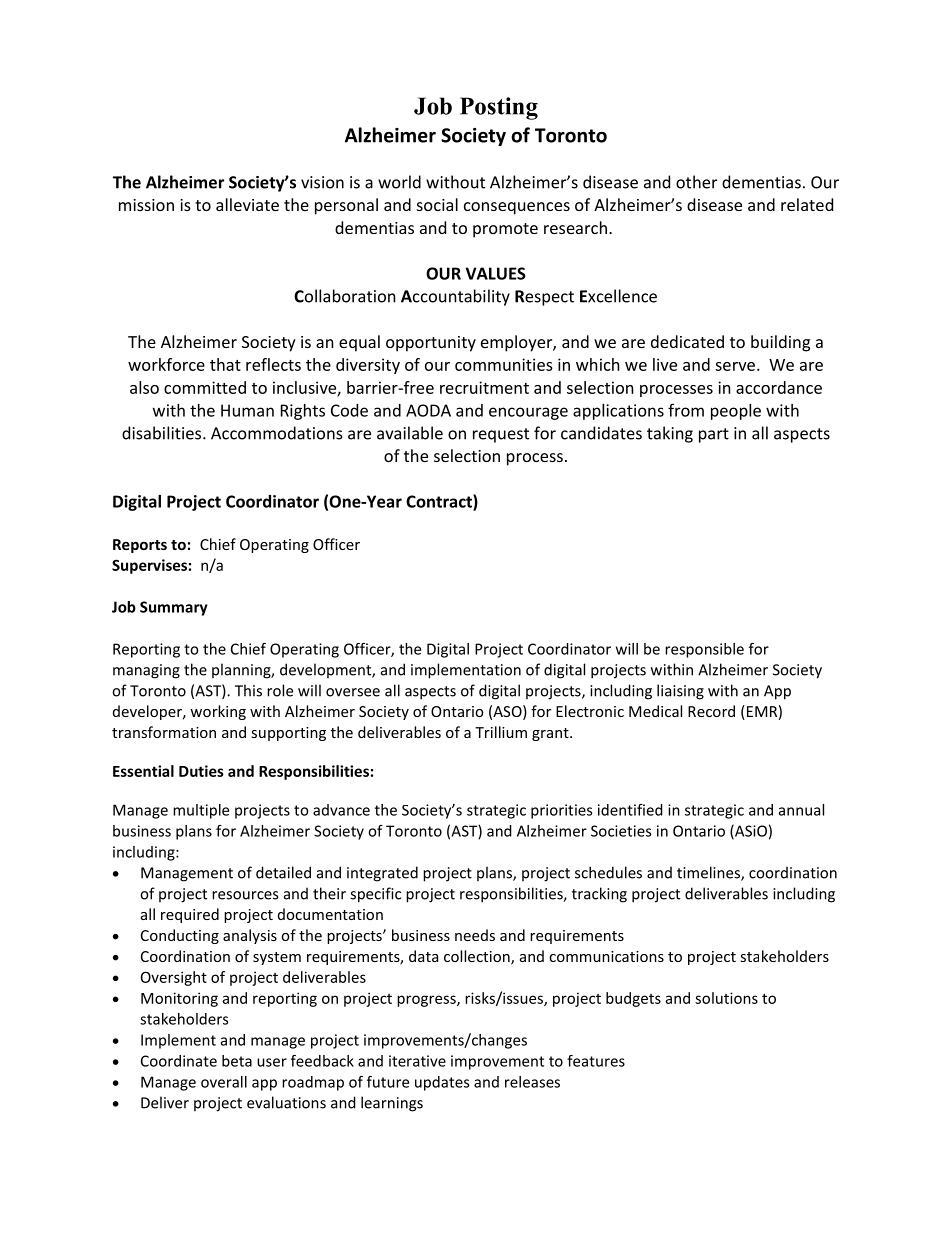 This image has width=952, height=1233. Describe the element at coordinates (224, 1082) in the image. I see `overall` at that location.
